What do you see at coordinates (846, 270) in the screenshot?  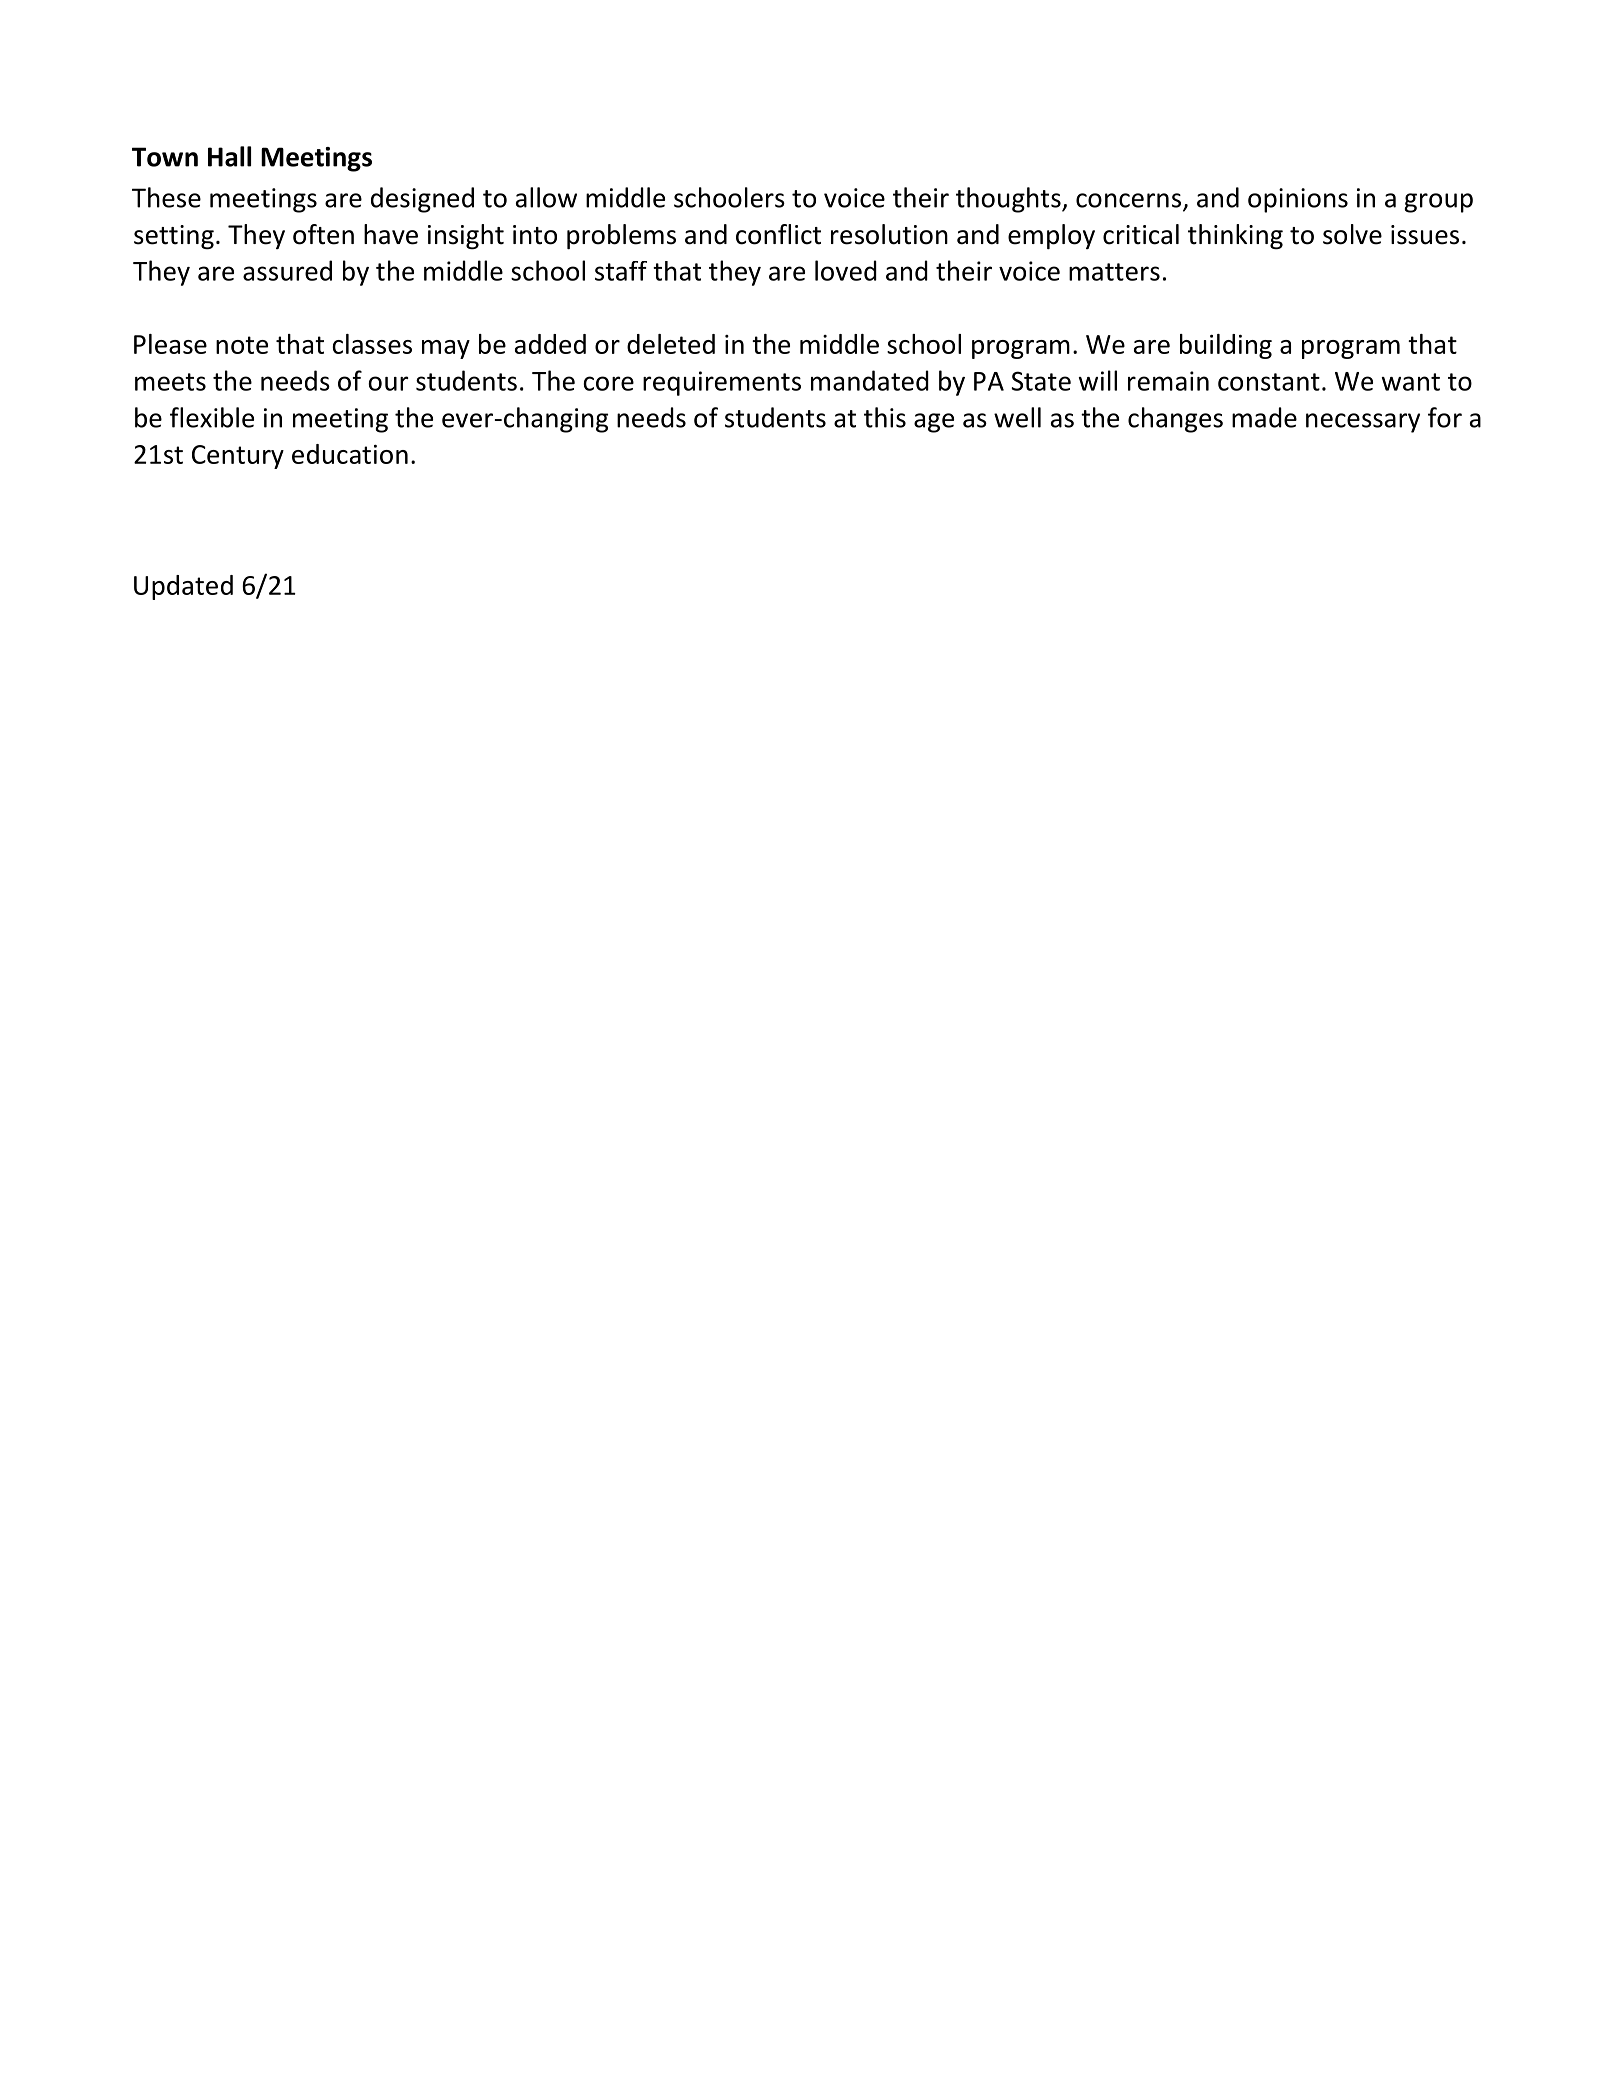 I see `loved` at bounding box center [846, 270].
